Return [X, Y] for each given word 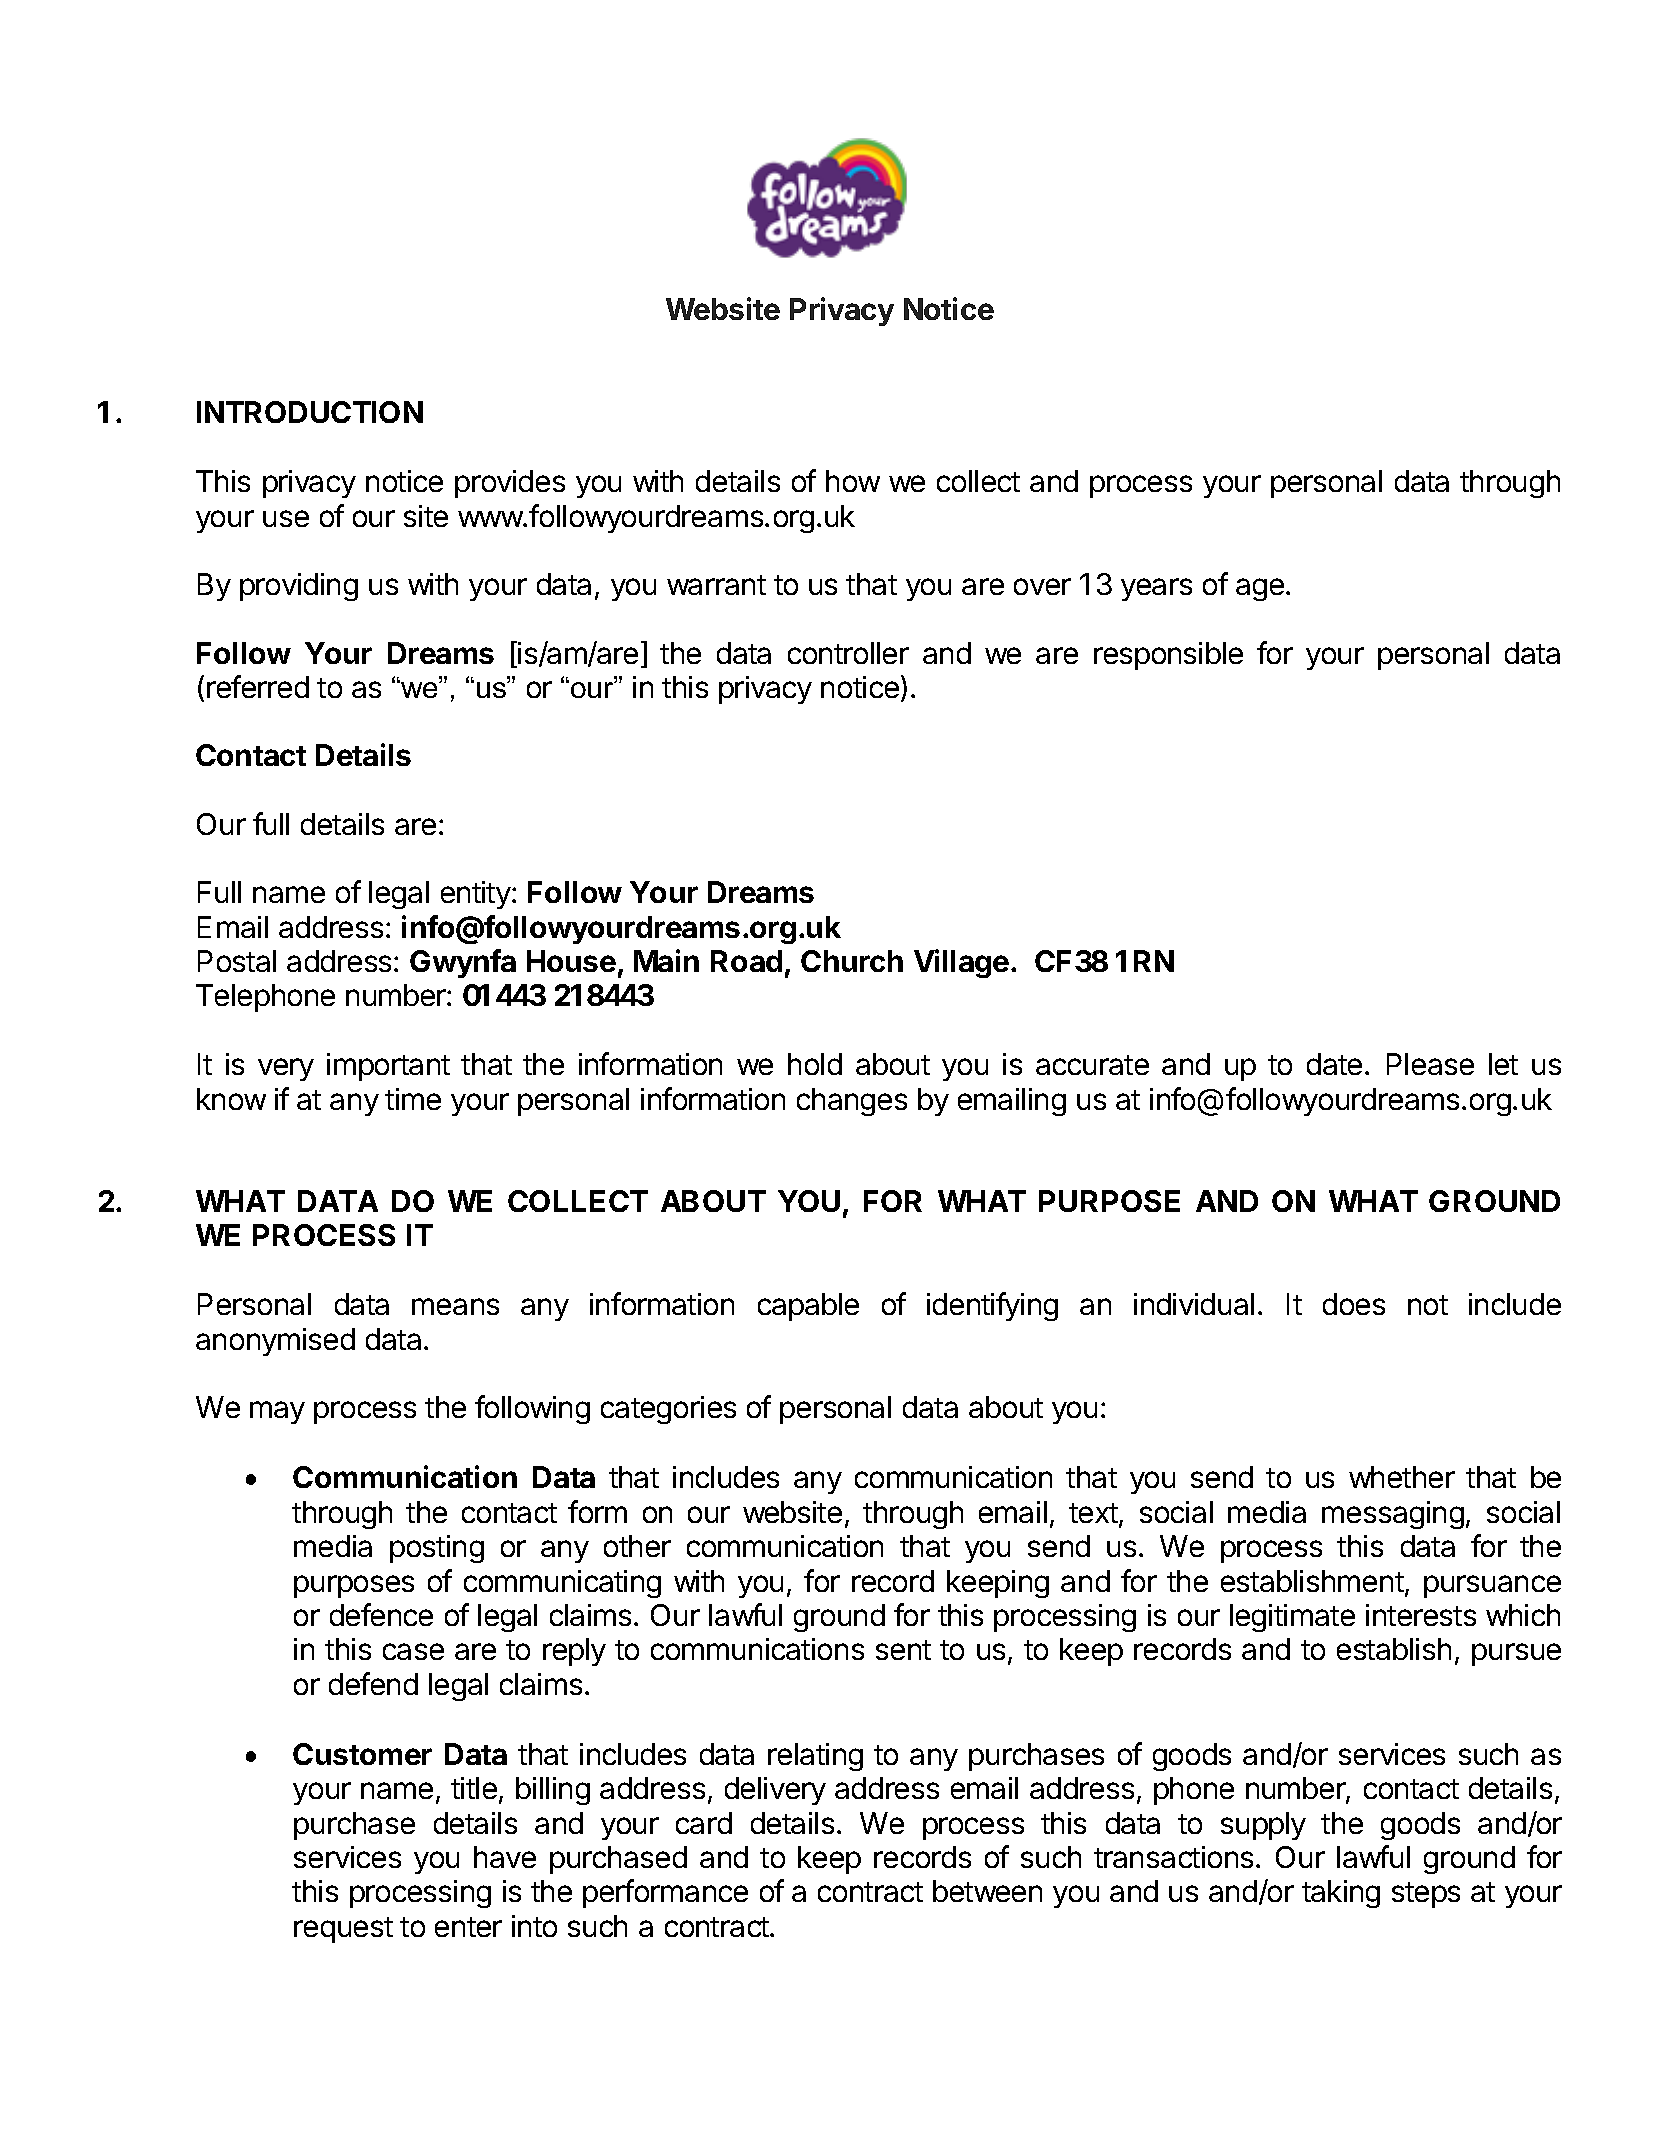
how [853, 481]
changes [852, 1102]
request [343, 1930]
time [413, 1099]
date [1334, 1064]
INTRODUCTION [310, 412]
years [1156, 589]
